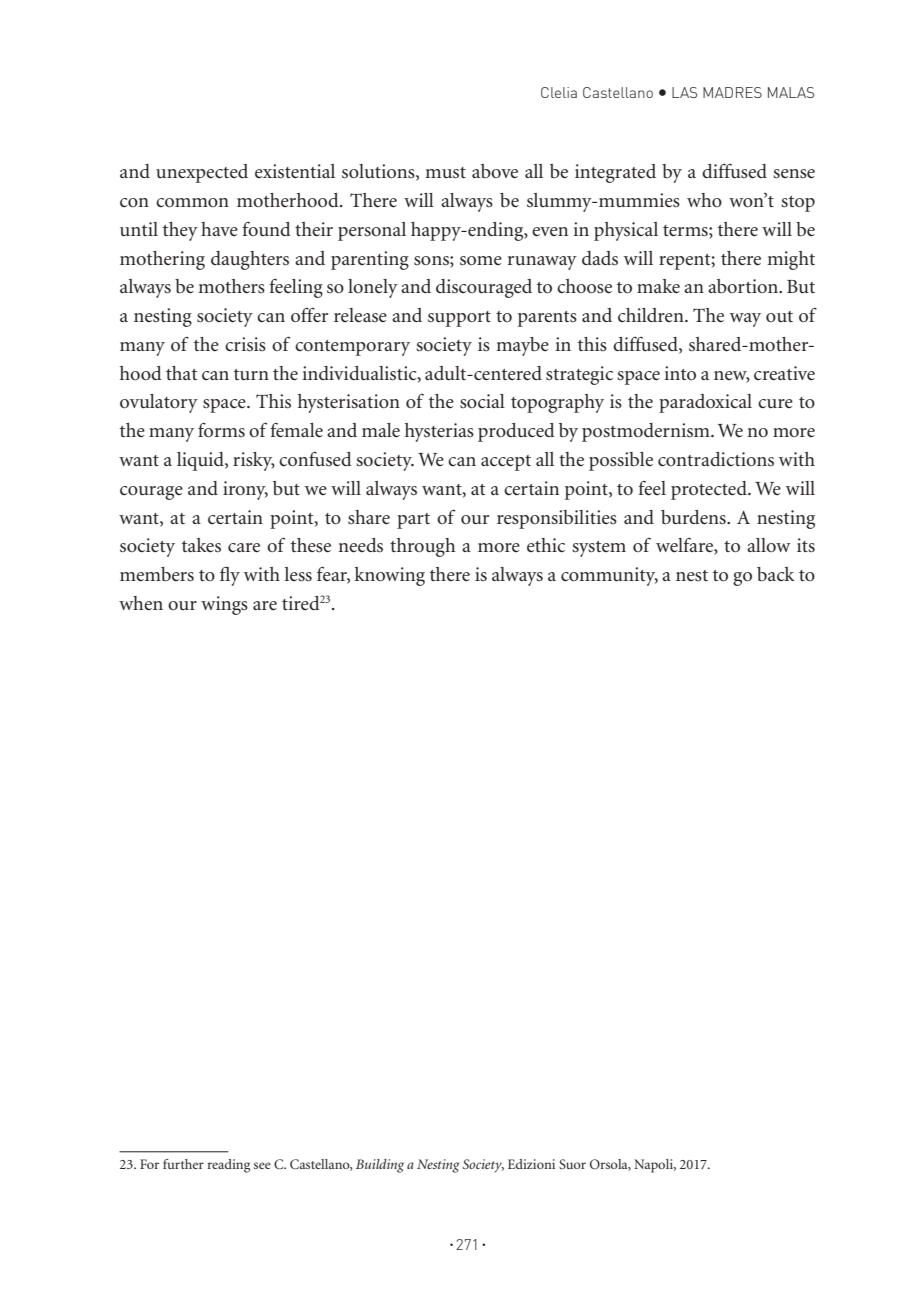  I want to click on risky, so click(254, 461).
